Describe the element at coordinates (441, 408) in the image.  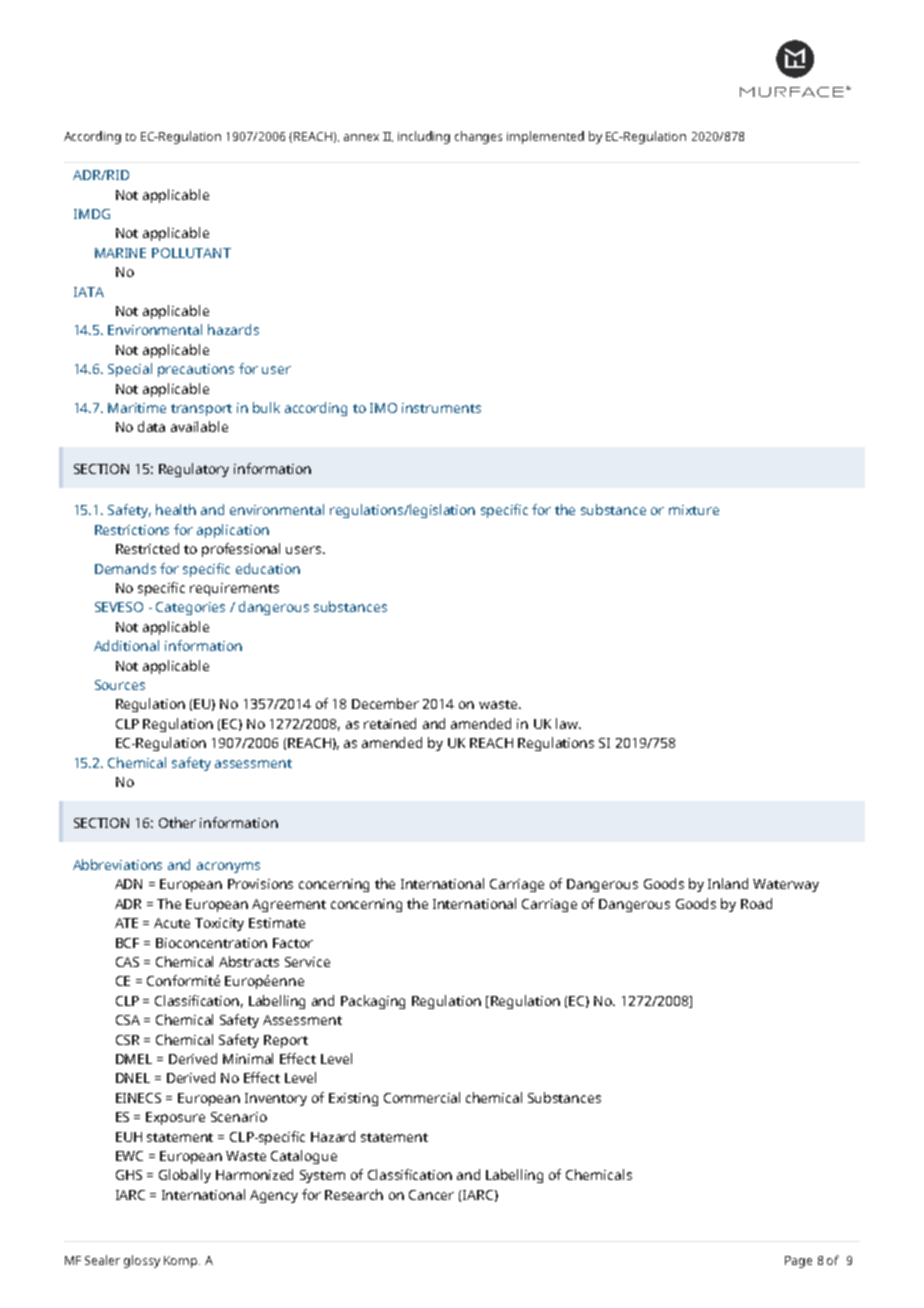
I see `instruments` at that location.
